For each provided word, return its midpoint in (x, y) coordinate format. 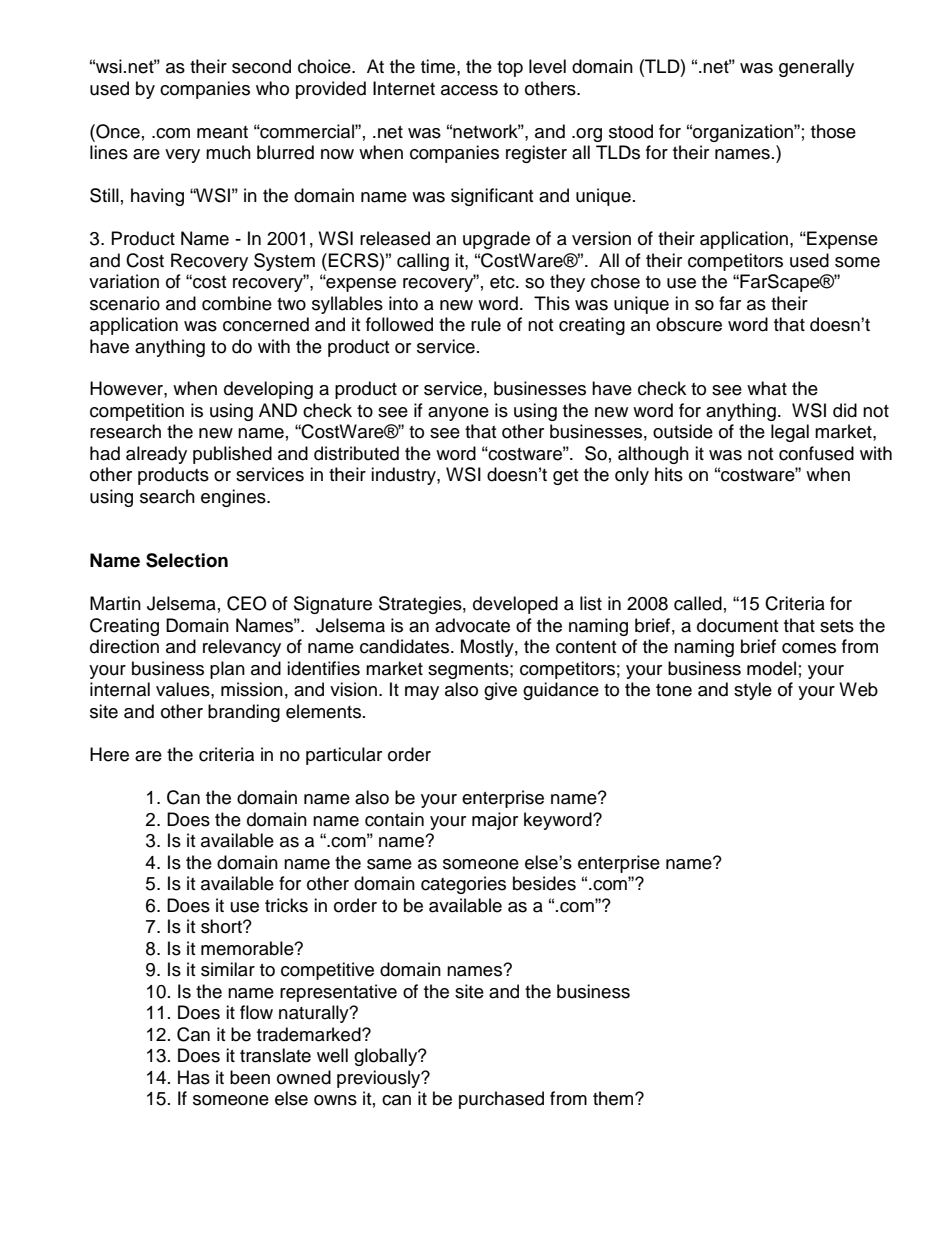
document (737, 625)
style (753, 691)
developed (515, 605)
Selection (187, 560)
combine (237, 303)
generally (816, 68)
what (767, 388)
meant (222, 132)
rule (486, 324)
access (469, 90)
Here (109, 754)
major (495, 821)
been (250, 1077)
